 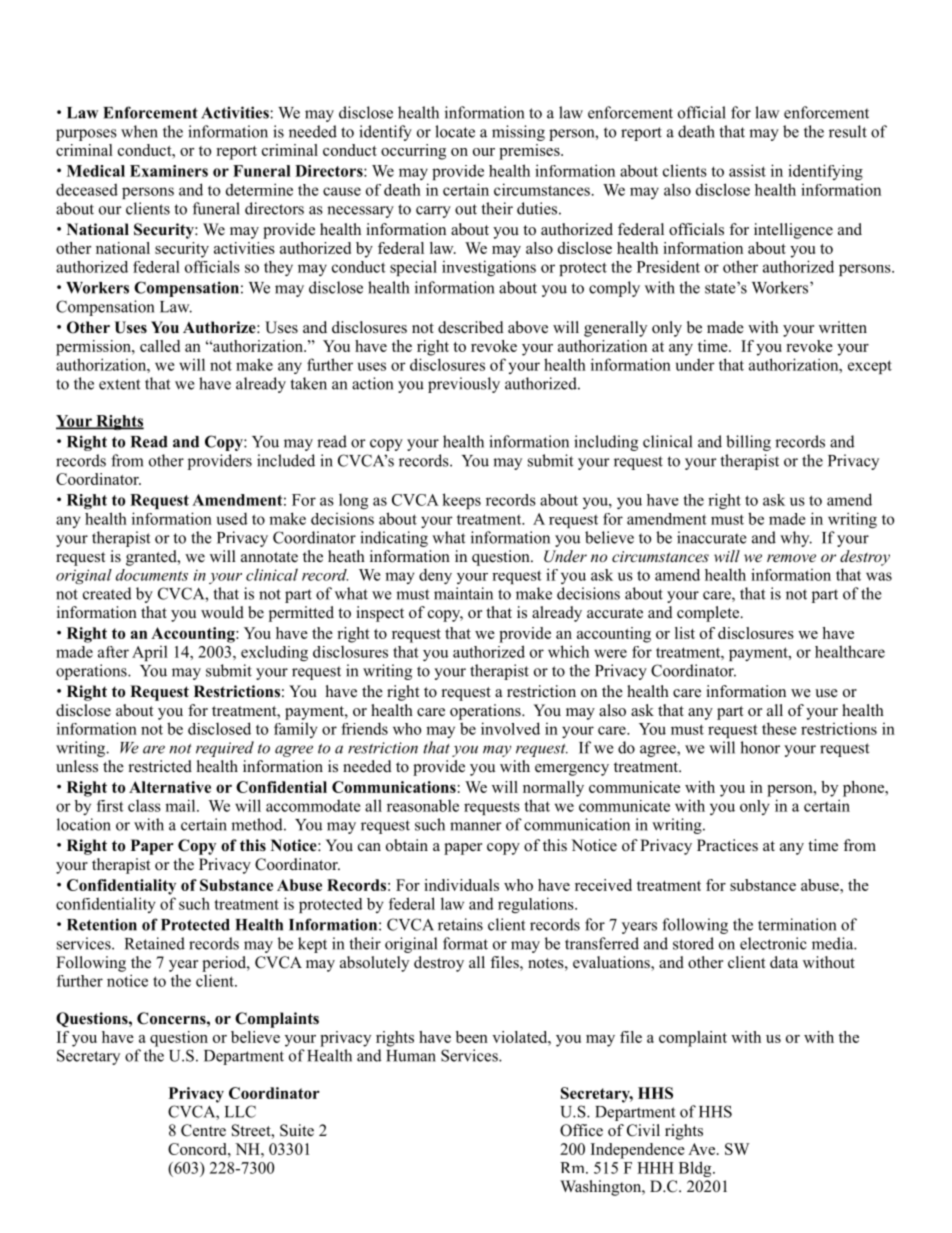 What do you see at coordinates (455, 131) in the screenshot?
I see `locate` at bounding box center [455, 131].
